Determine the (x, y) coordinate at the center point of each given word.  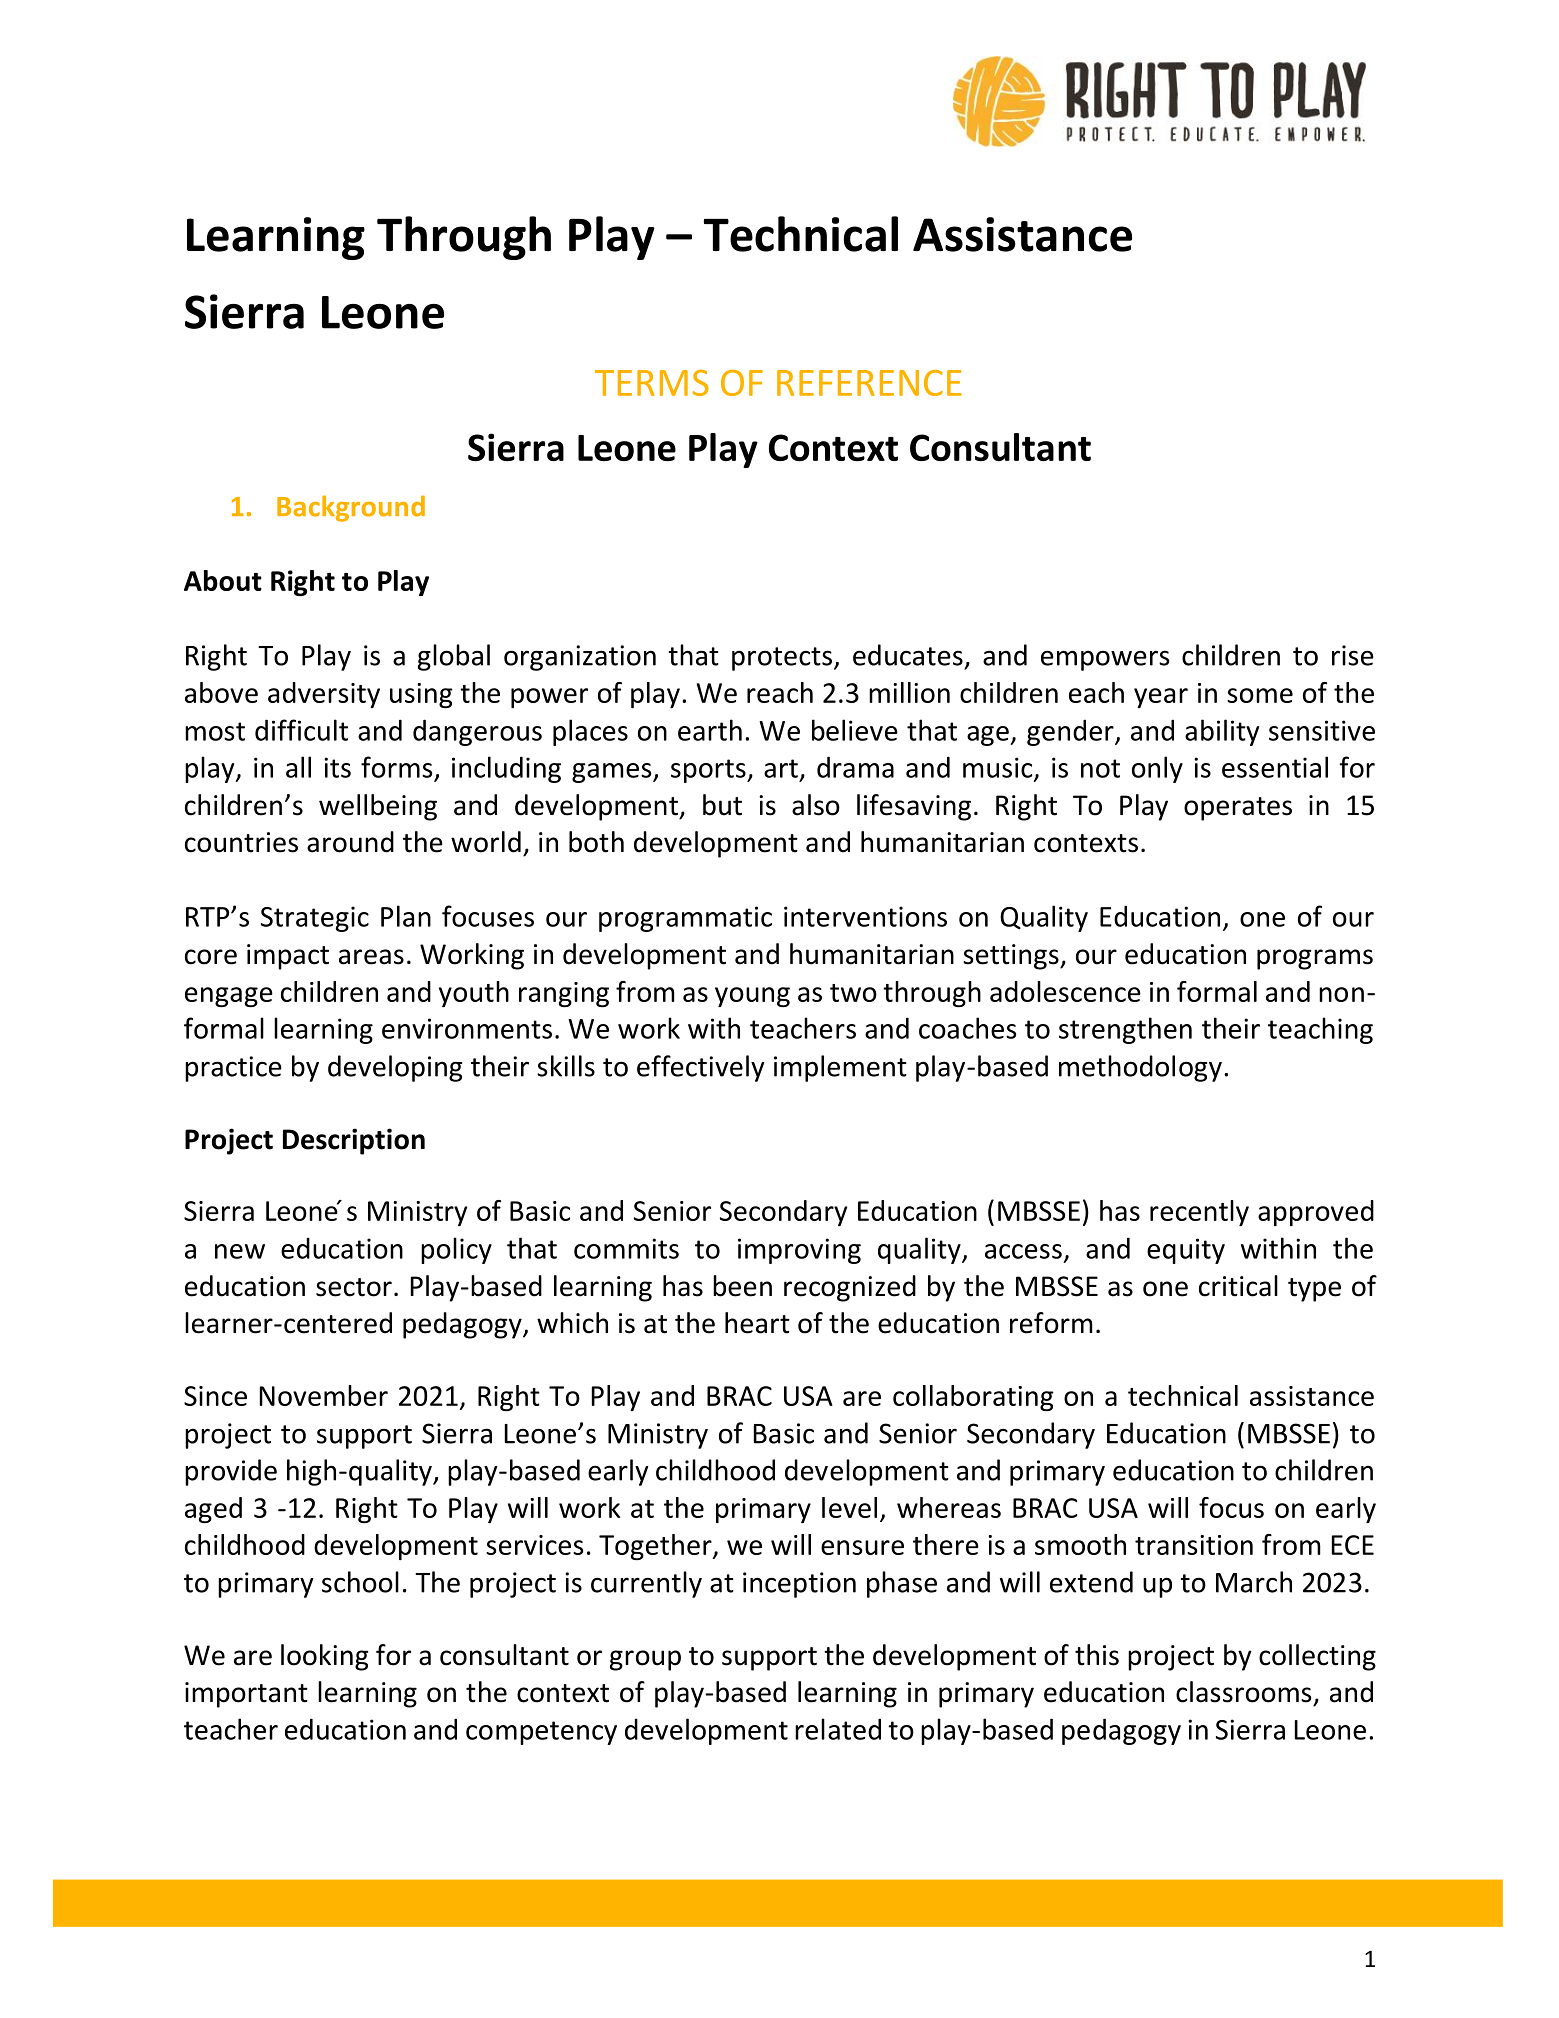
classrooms (1243, 1692)
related (838, 1729)
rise (1353, 655)
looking (325, 1657)
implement (840, 1068)
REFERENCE (869, 383)
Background (351, 508)
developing (395, 1068)
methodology (1140, 1068)
